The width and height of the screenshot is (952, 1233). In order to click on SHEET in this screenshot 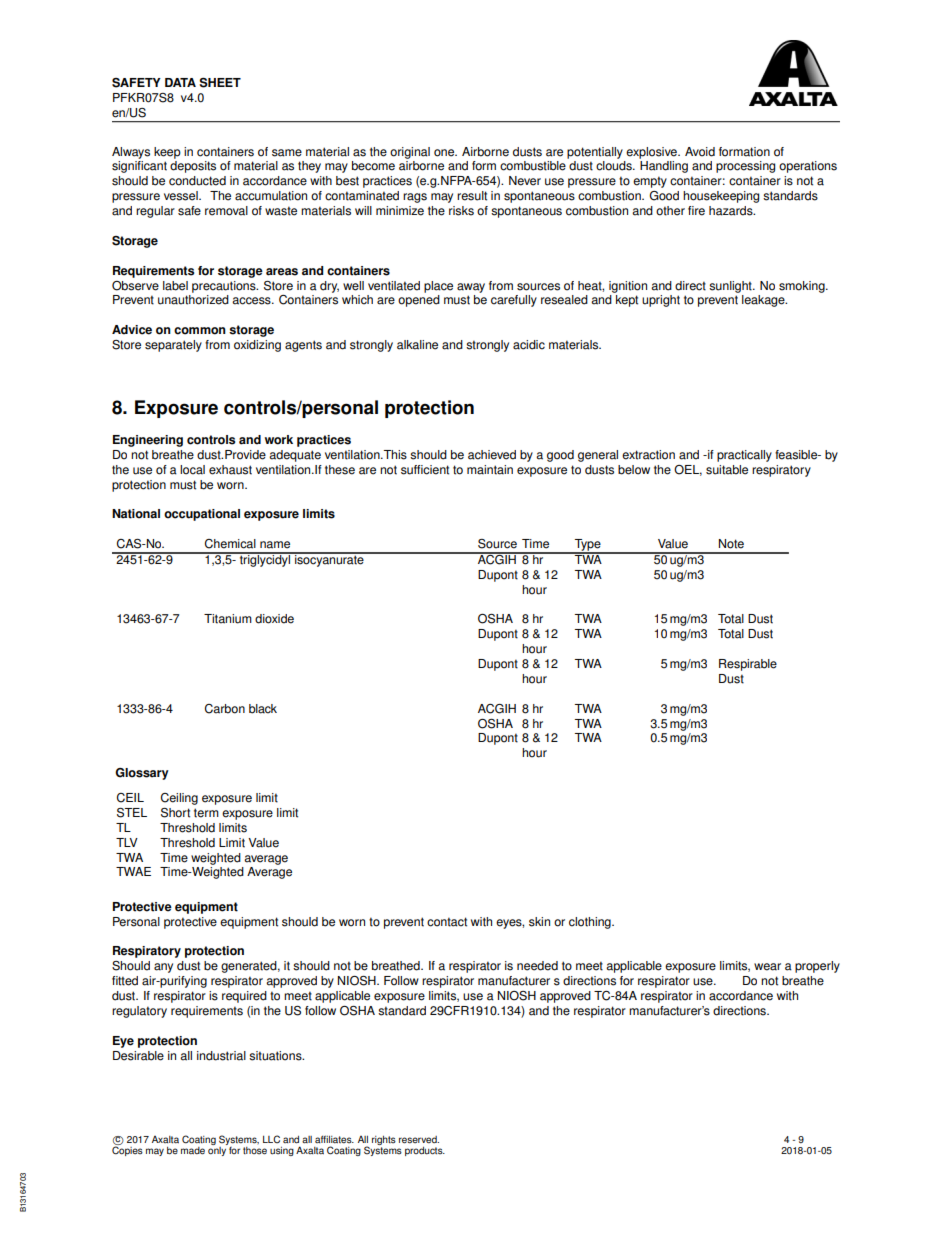, I will do `click(220, 83)`.
